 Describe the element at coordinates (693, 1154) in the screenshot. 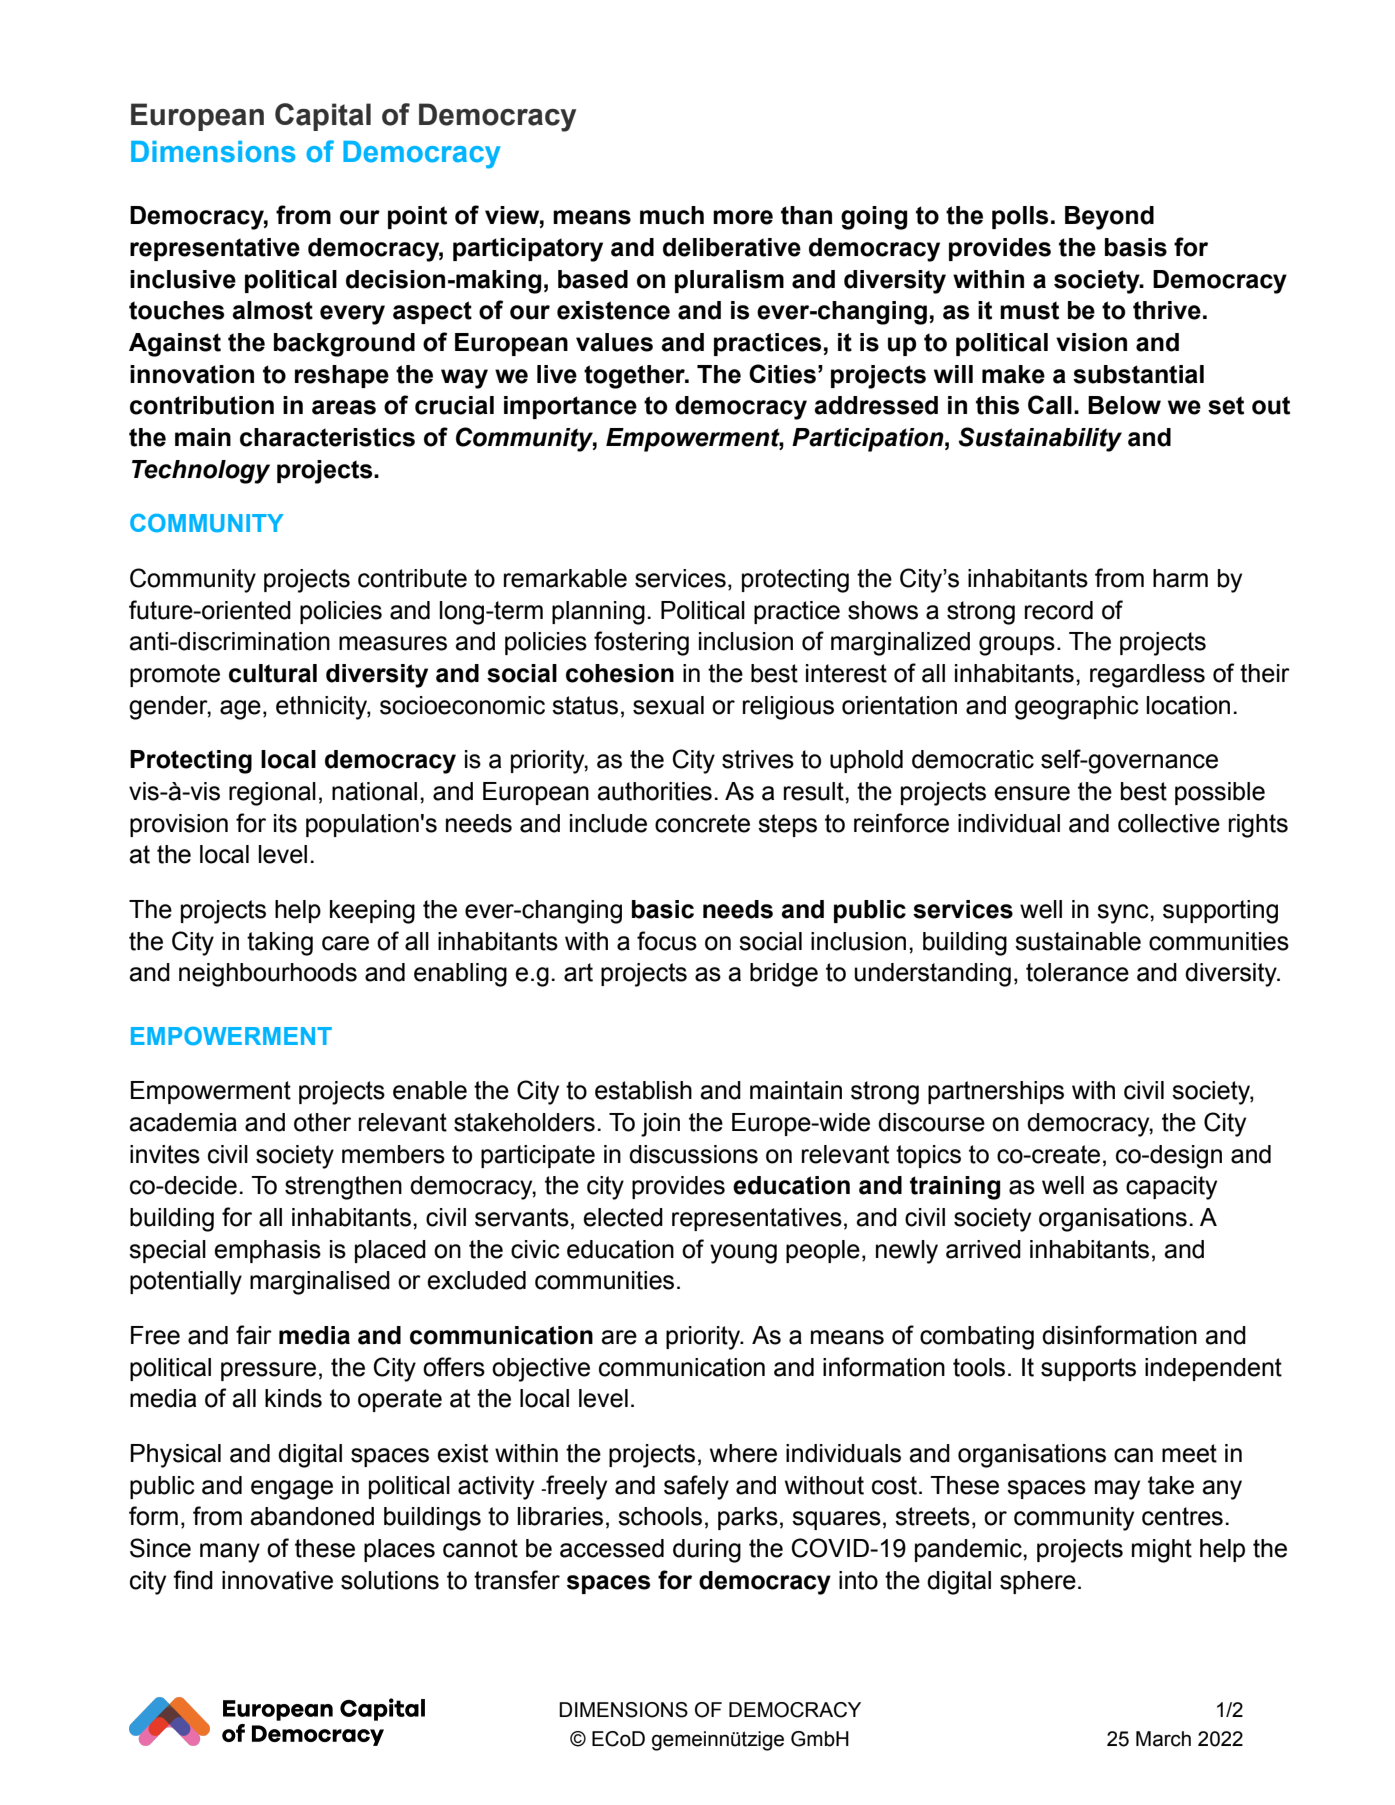

I see `discussions` at that location.
